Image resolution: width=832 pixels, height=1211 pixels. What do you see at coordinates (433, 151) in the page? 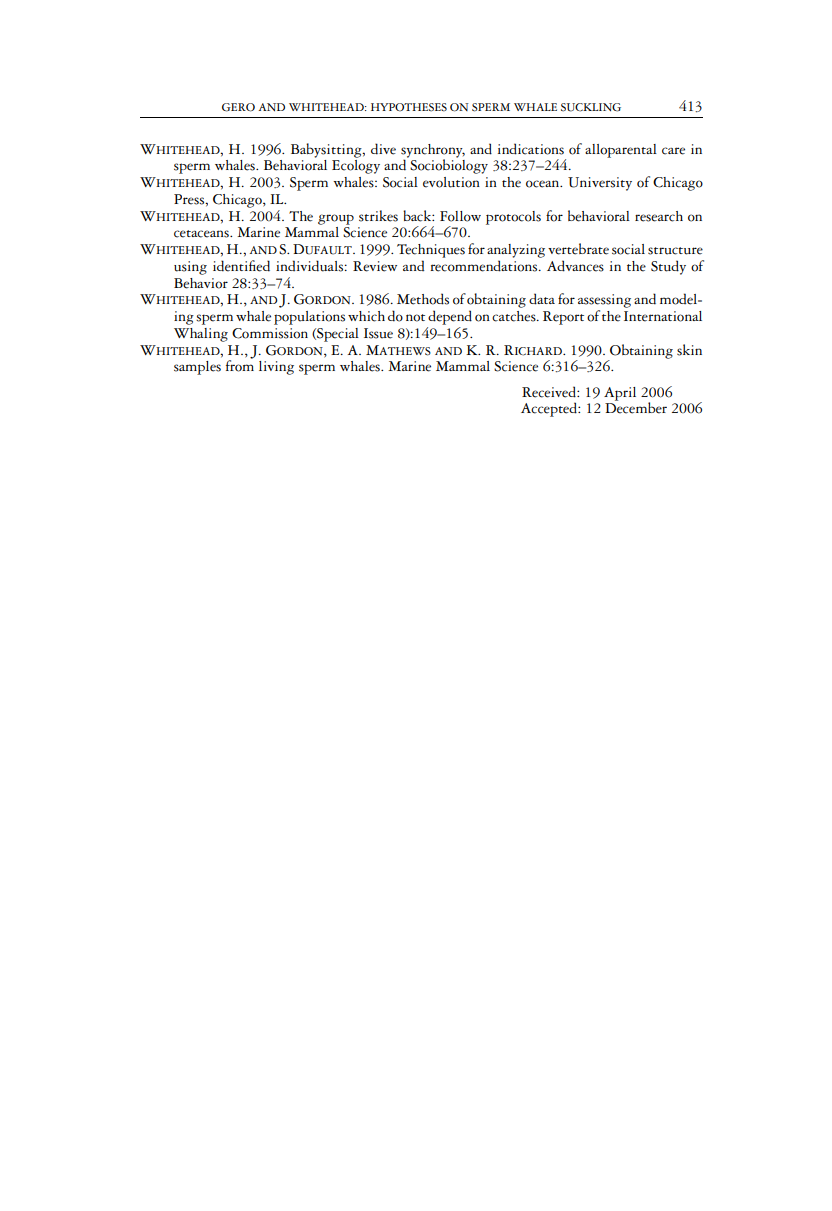
I see `synchrony` at bounding box center [433, 151].
